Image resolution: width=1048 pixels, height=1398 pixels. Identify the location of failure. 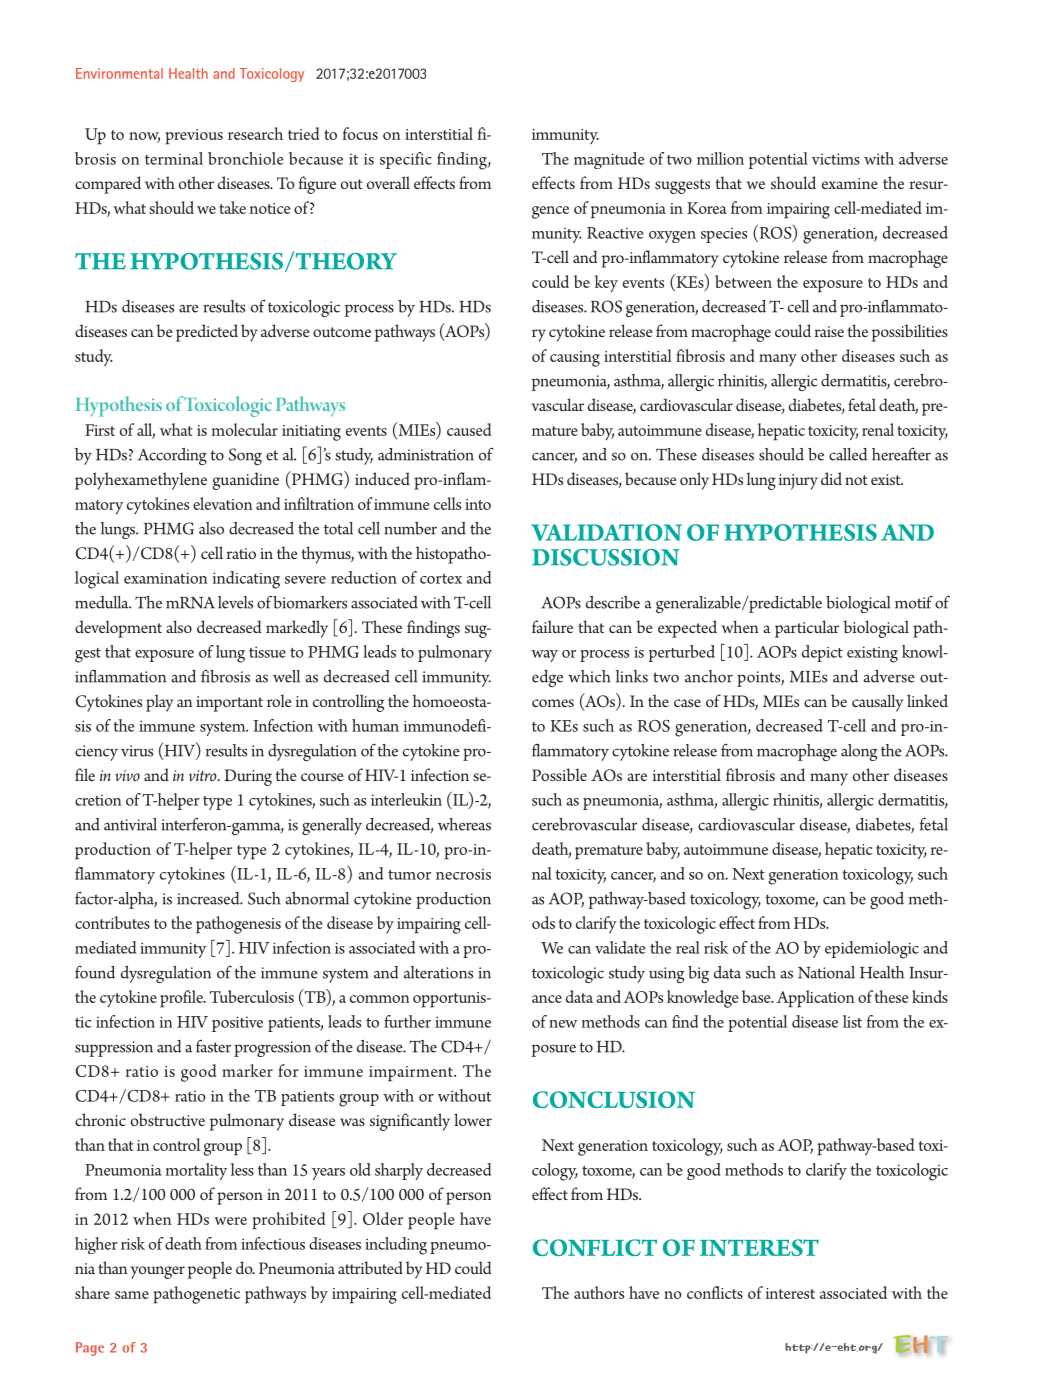
(552, 626).
